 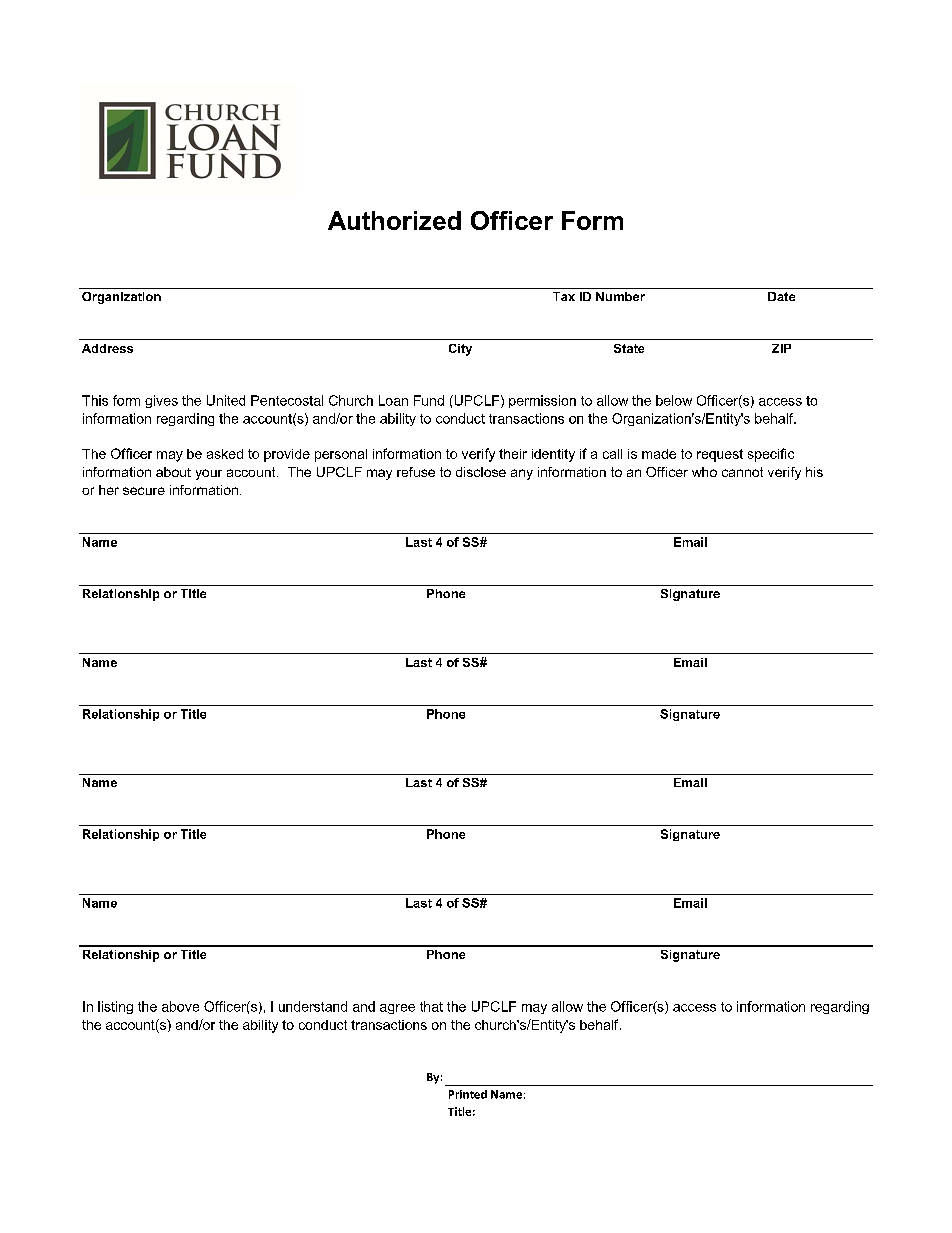 I want to click on secure, so click(x=144, y=491).
